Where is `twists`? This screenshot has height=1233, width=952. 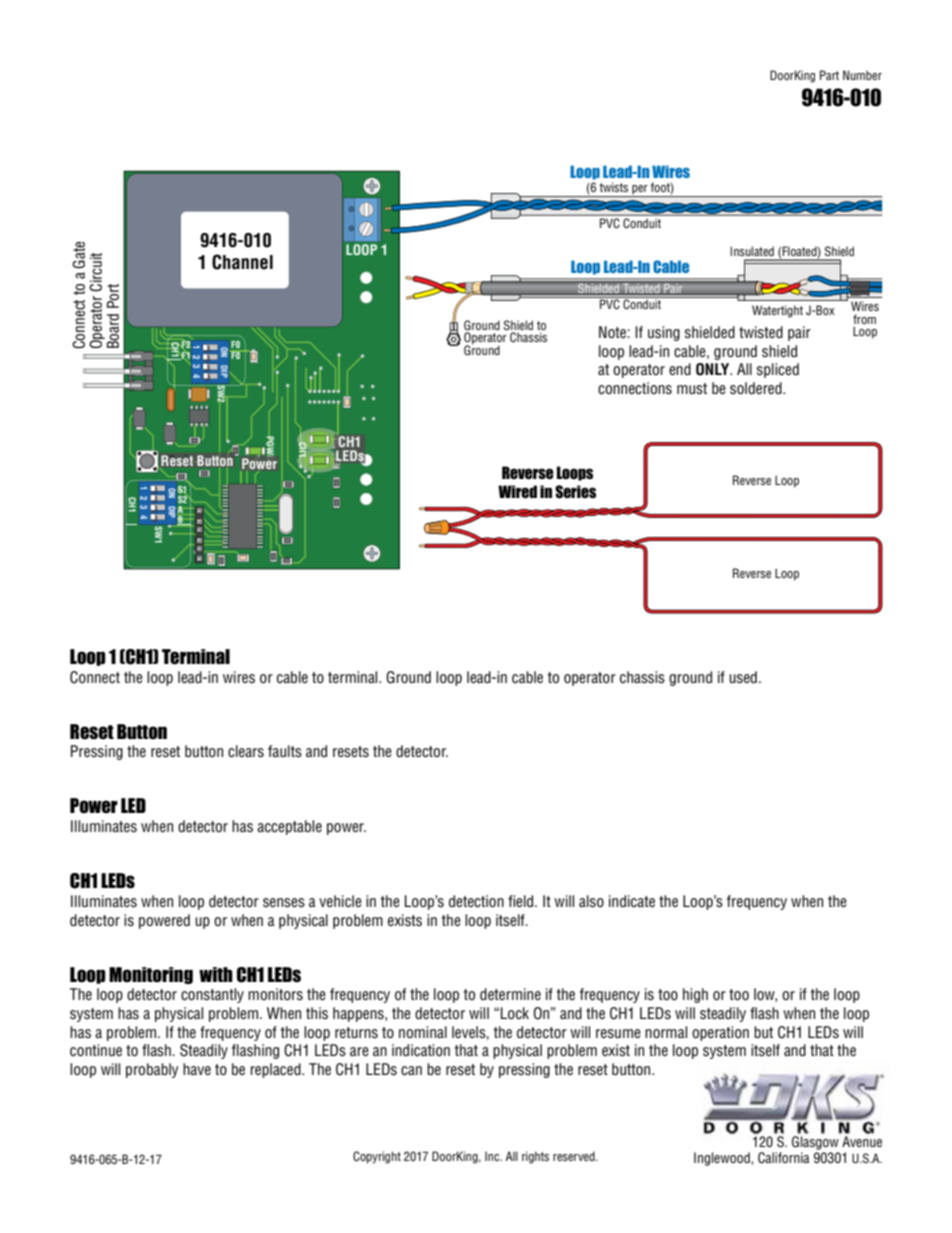
twists is located at coordinates (613, 187).
